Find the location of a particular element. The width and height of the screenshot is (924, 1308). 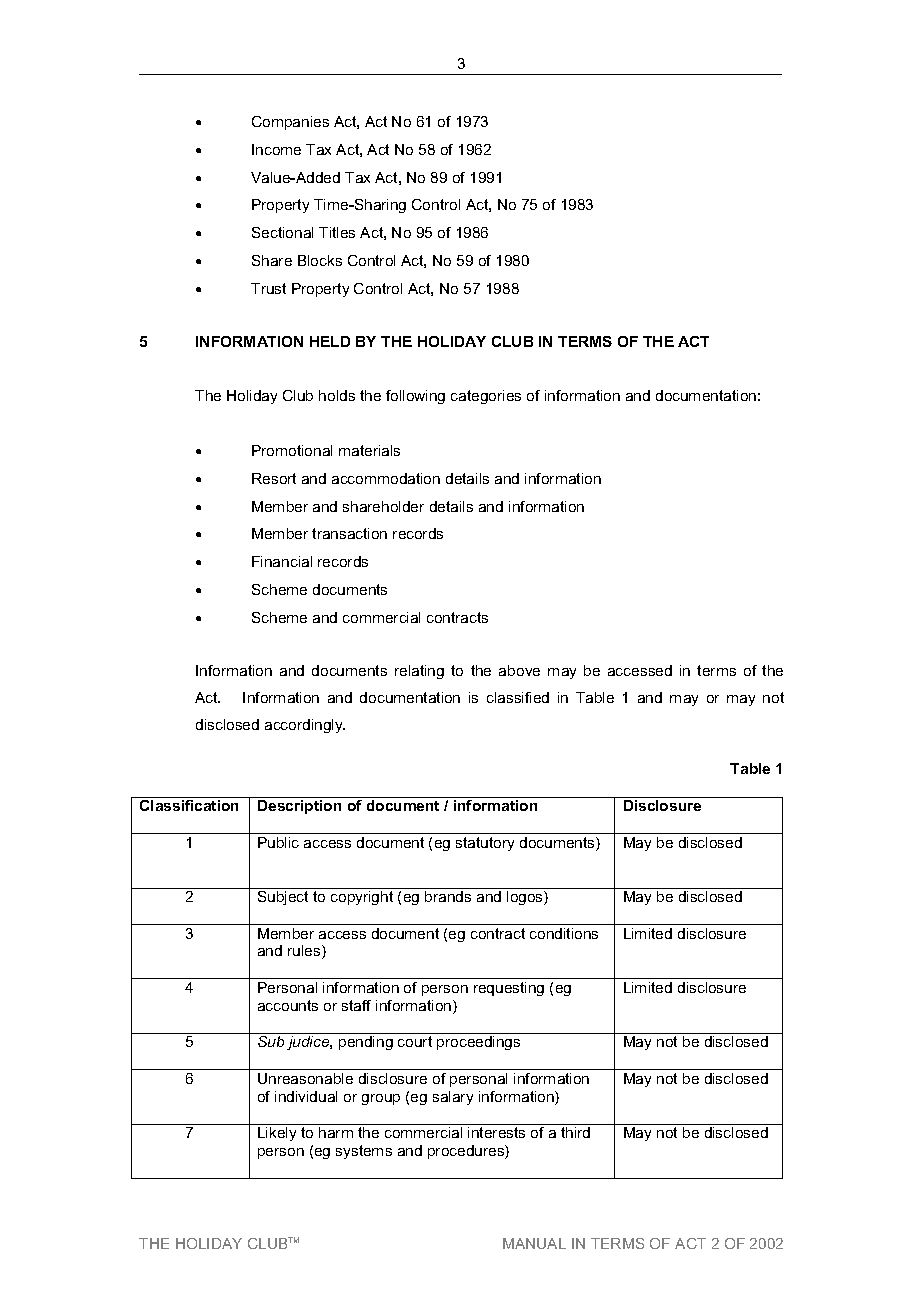

following is located at coordinates (415, 397).
